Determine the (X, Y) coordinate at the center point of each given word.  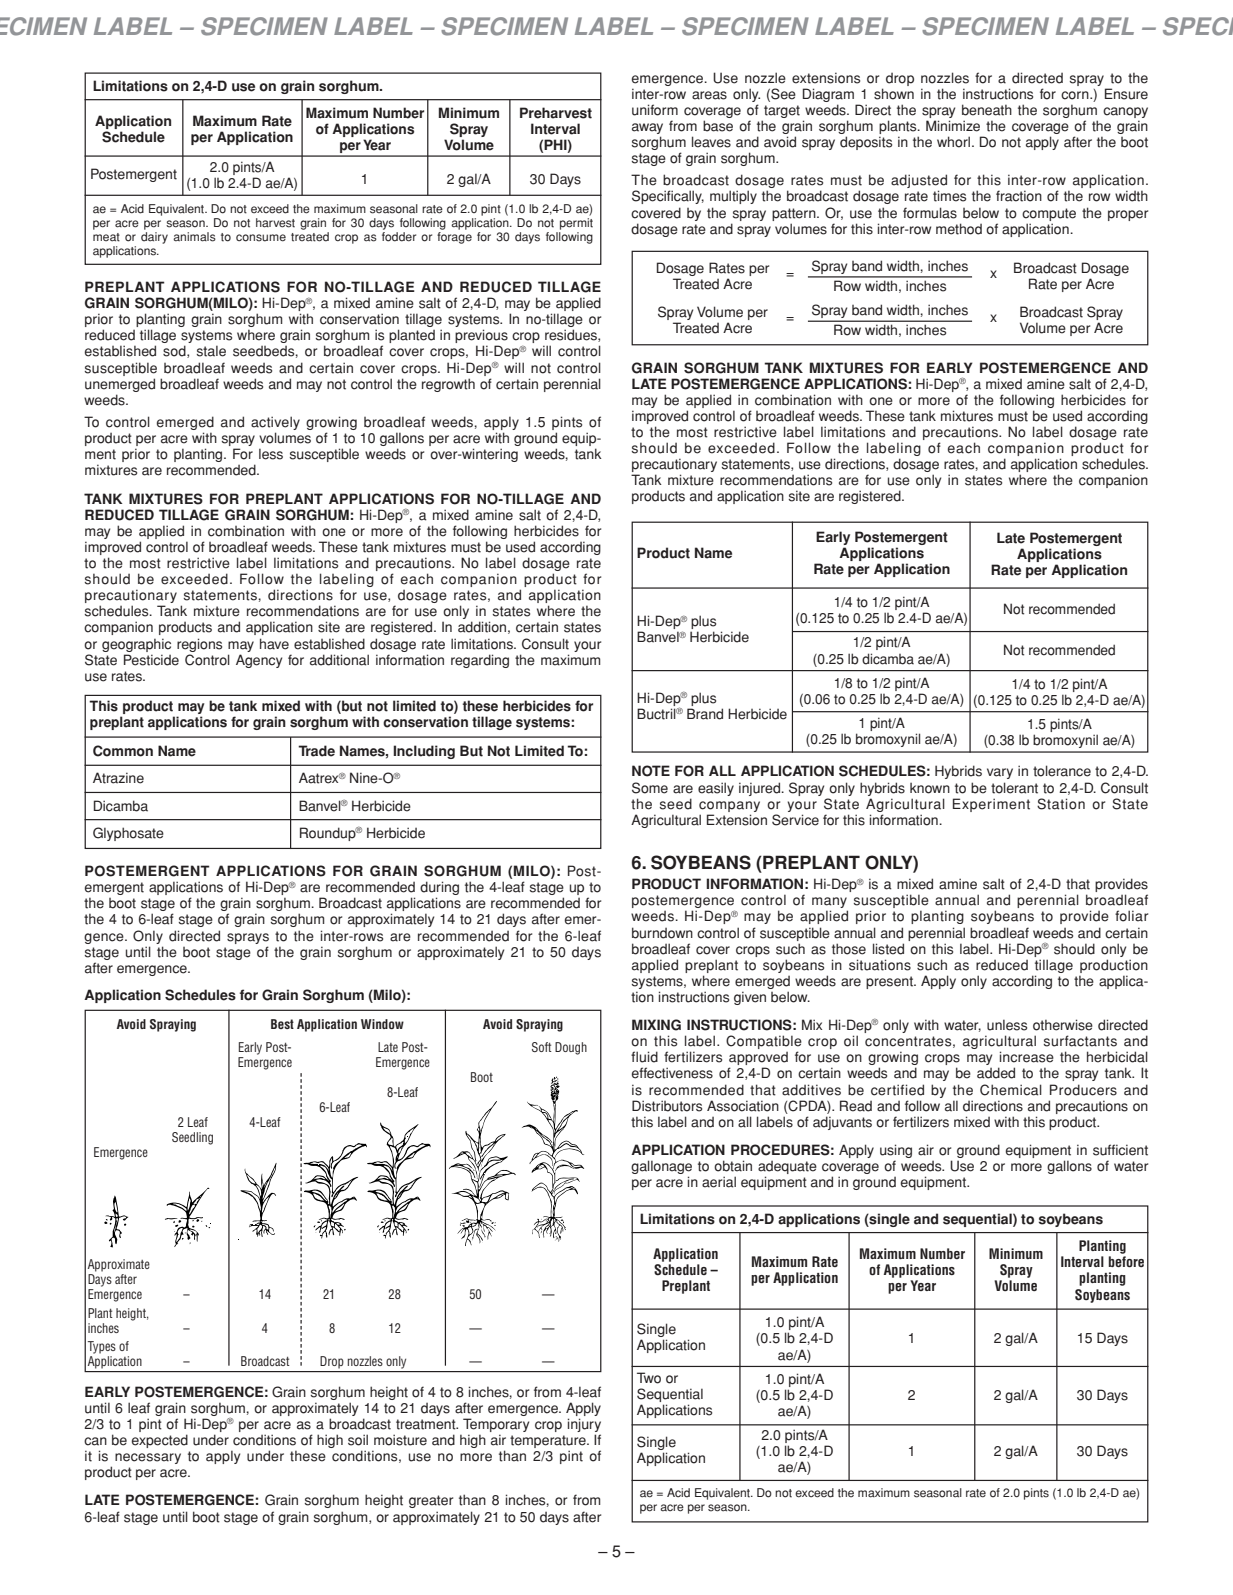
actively (275, 424)
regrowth (448, 385)
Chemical (1011, 1090)
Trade (316, 751)
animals (194, 237)
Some (650, 788)
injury (584, 1425)
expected (160, 1441)
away (647, 128)
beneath (987, 110)
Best (282, 1024)
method (959, 229)
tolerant (1014, 788)
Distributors (667, 1106)
